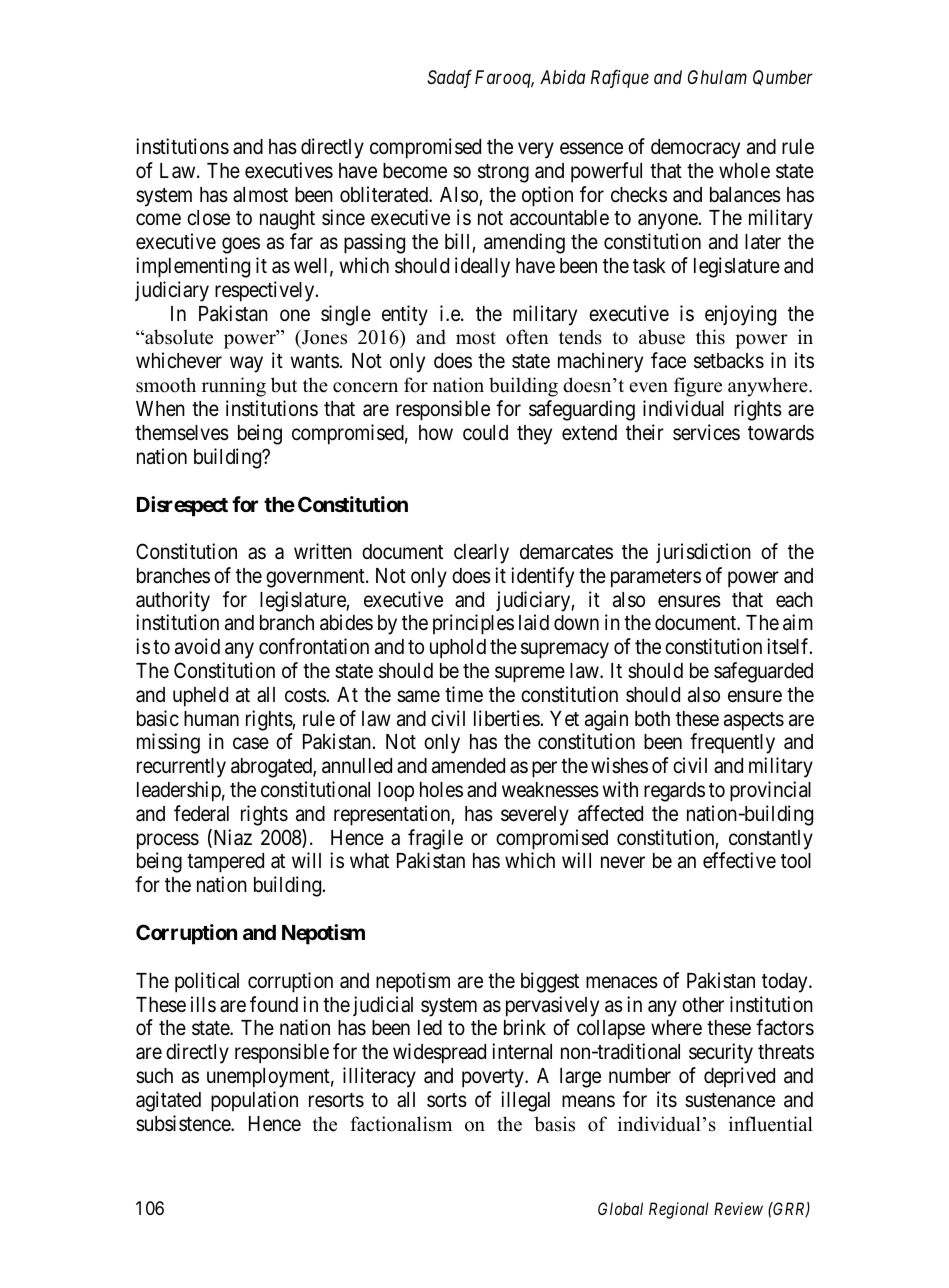  What do you see at coordinates (739, 860) in the page?
I see `effective` at bounding box center [739, 860].
